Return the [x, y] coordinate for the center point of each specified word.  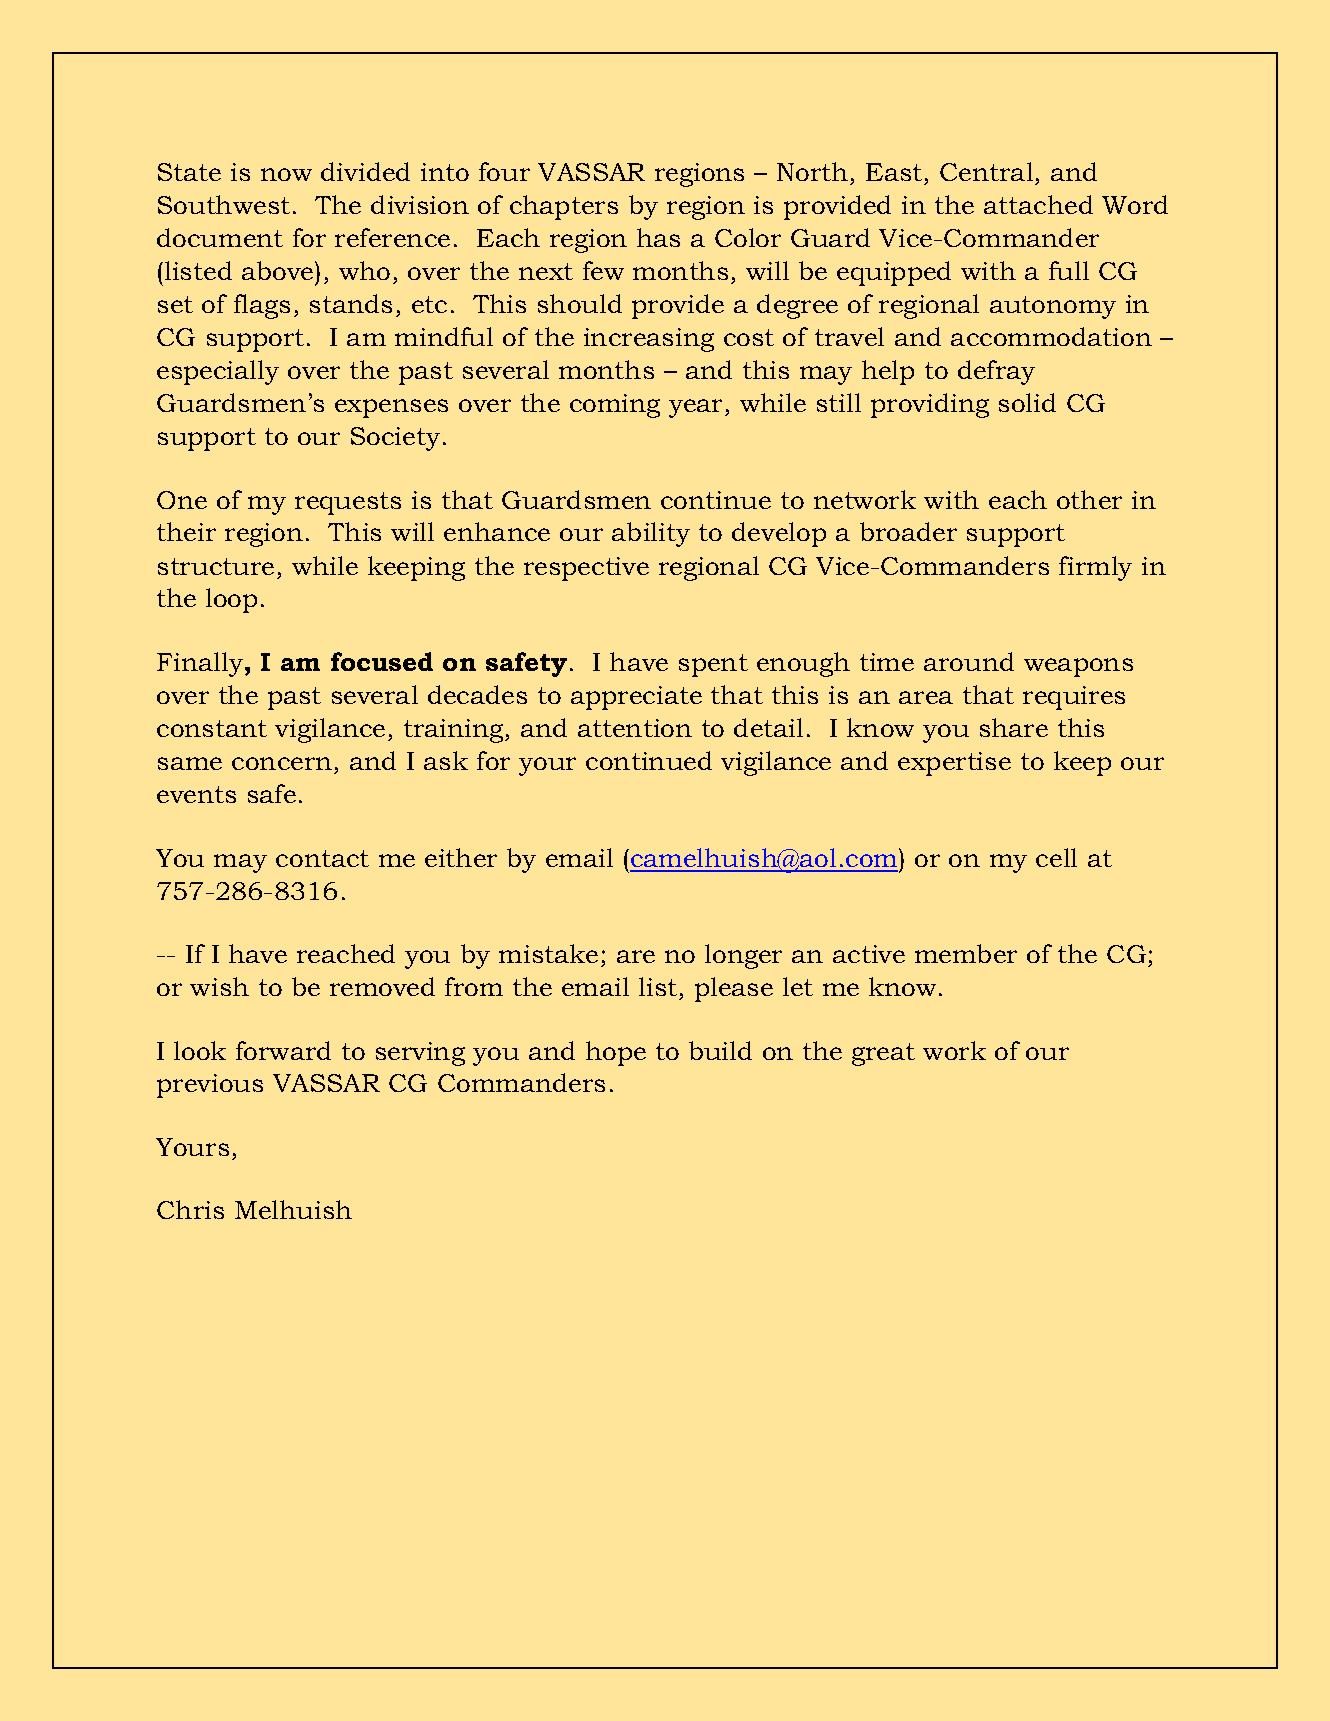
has [658, 237]
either [461, 857]
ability [651, 534]
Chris [190, 1209]
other [1089, 499]
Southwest [224, 204]
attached [1038, 204]
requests [348, 503]
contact [322, 858]
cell [1056, 857]
